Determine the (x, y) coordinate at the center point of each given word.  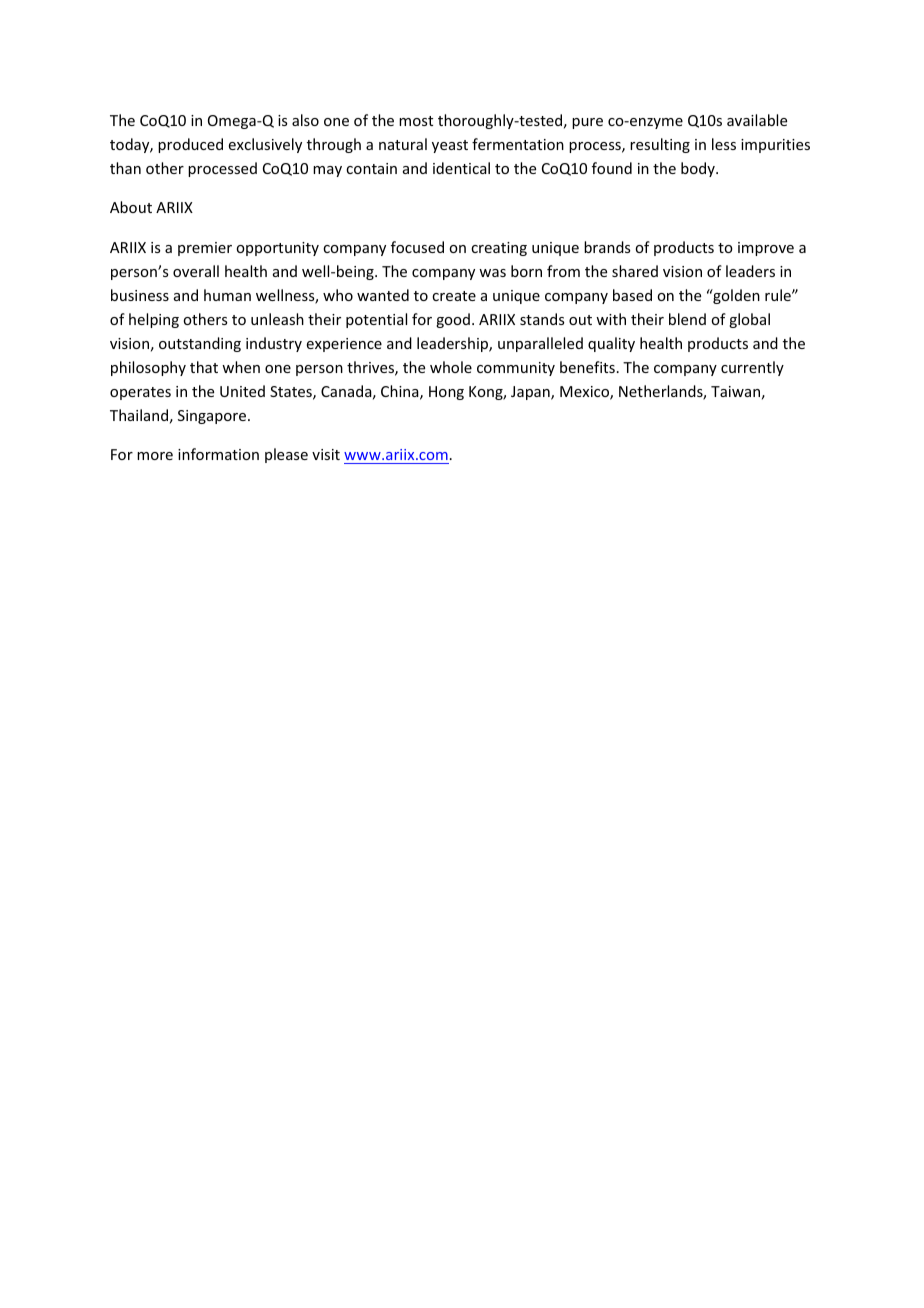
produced (190, 145)
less (724, 144)
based (632, 295)
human (227, 295)
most (416, 121)
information (218, 454)
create (454, 296)
